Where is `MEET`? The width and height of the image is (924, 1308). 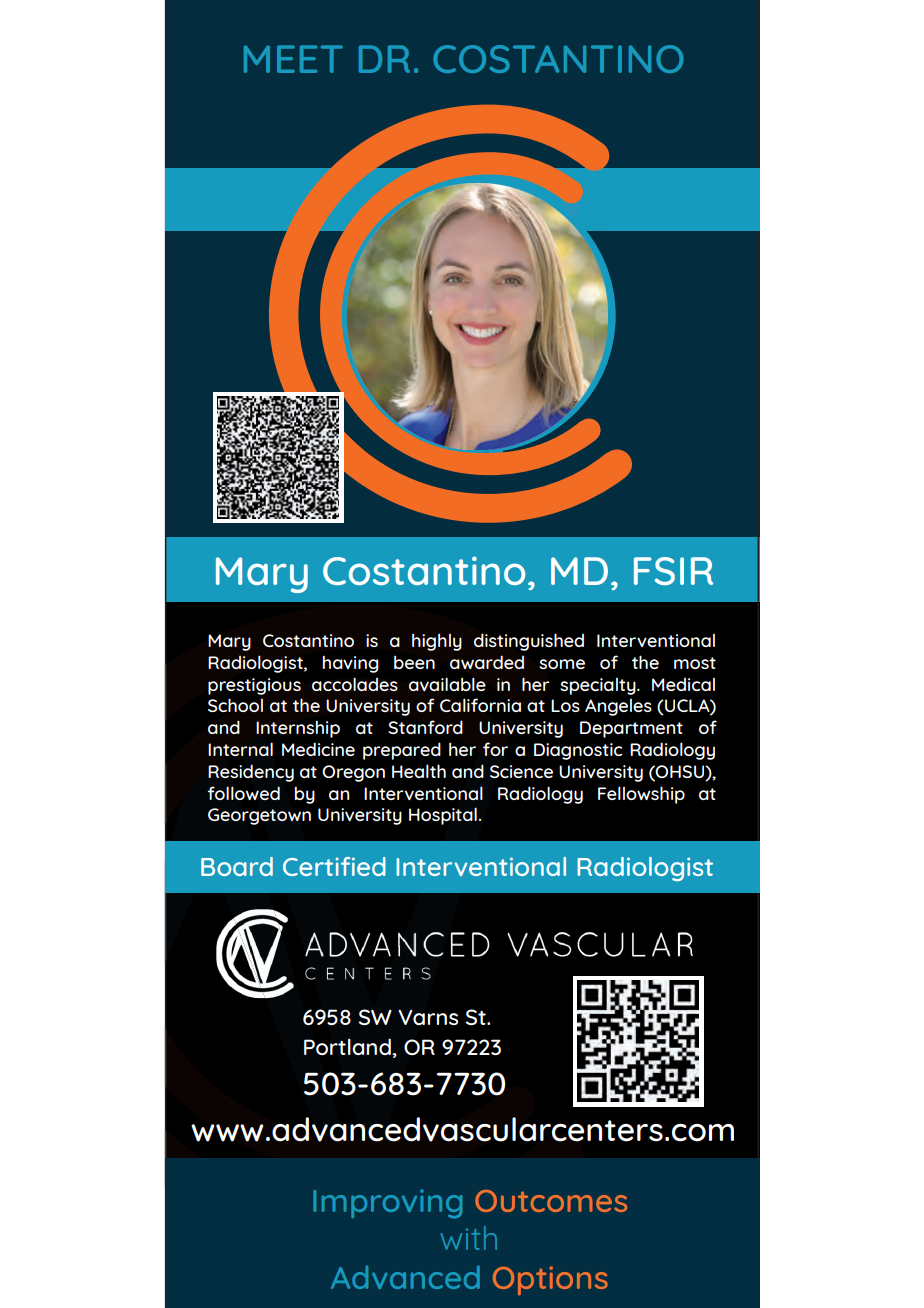 MEET is located at coordinates (293, 59).
